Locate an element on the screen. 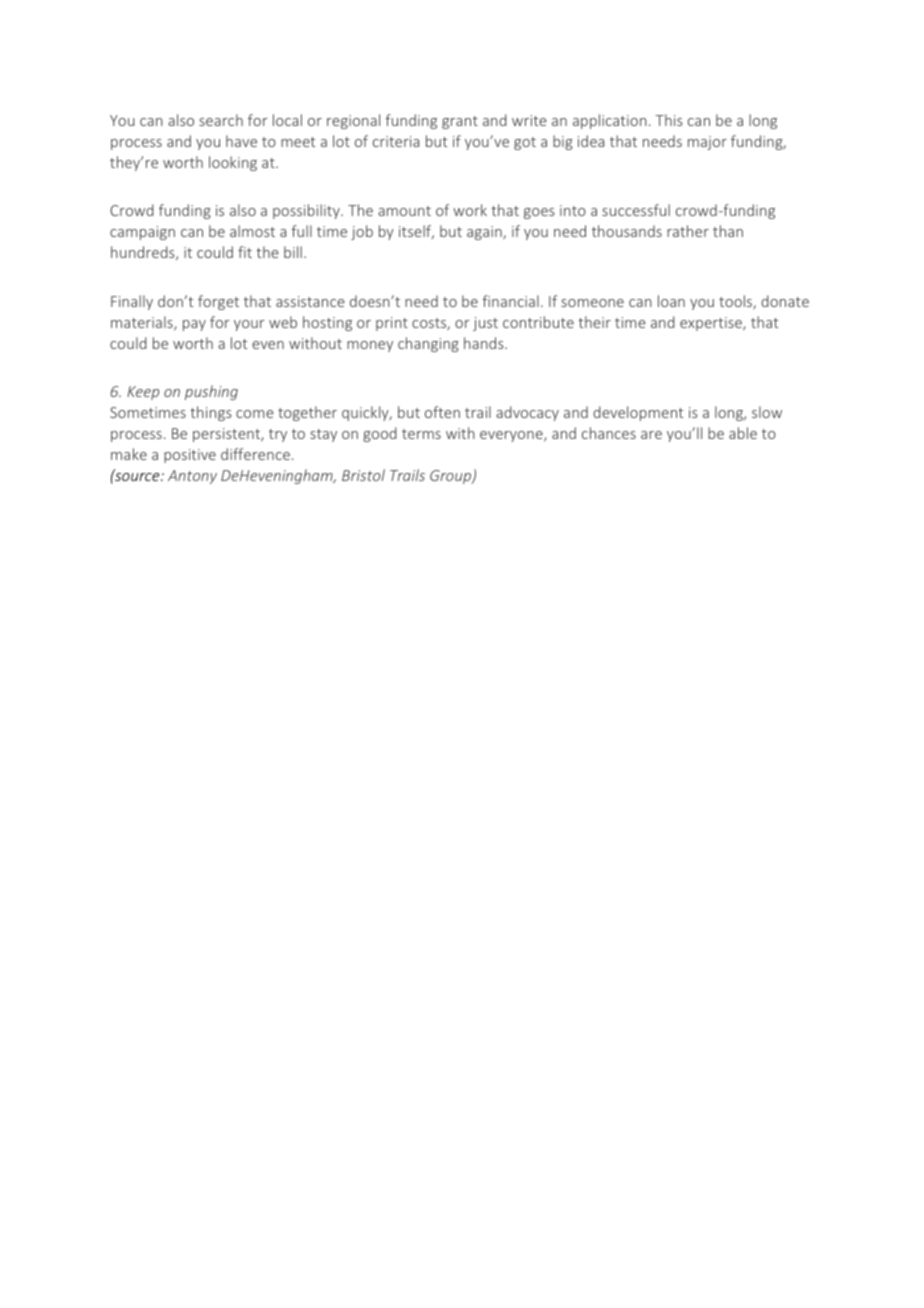 The width and height of the screenshot is (924, 1308). forget is located at coordinates (218, 302).
